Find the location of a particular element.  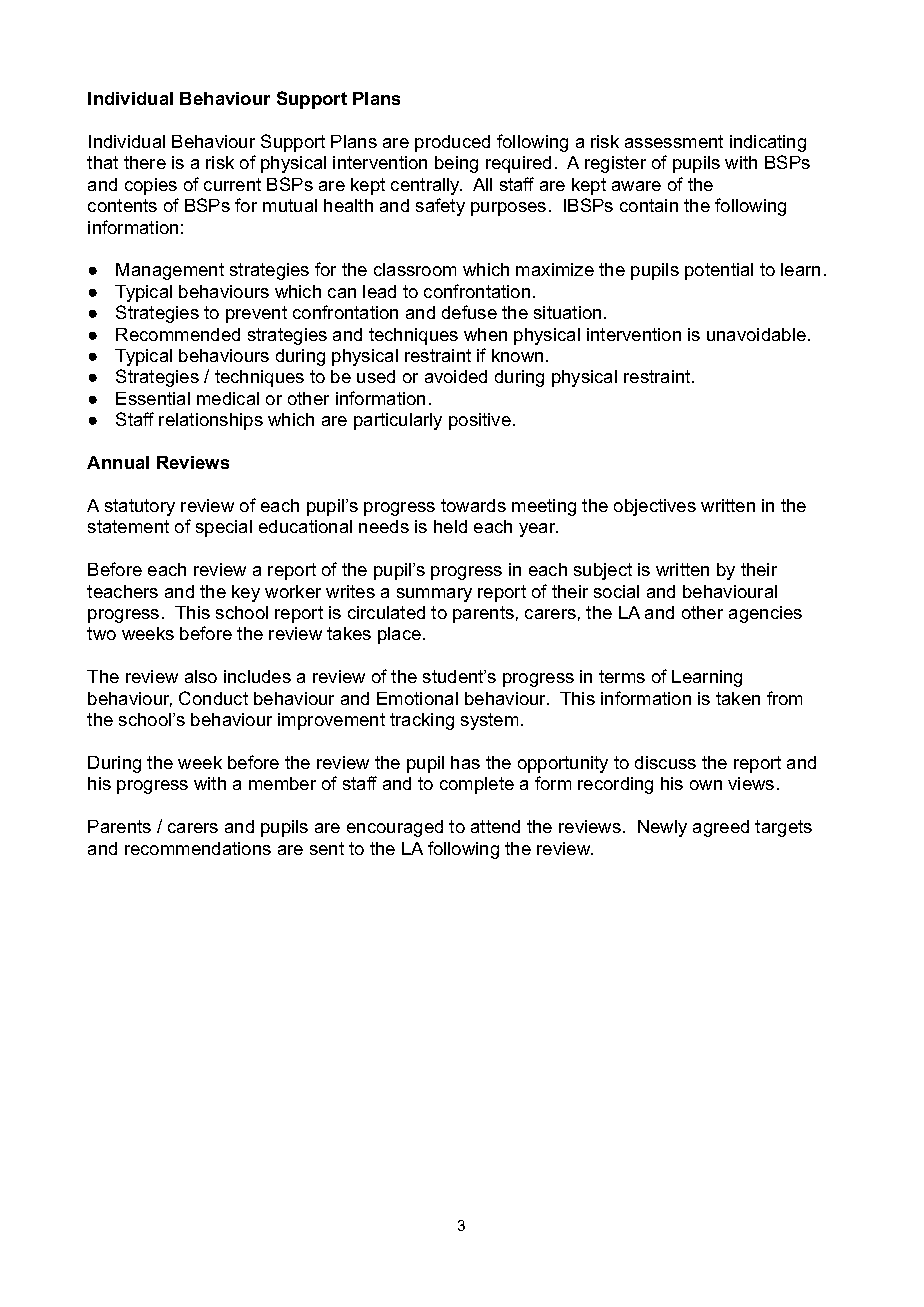

recommendations is located at coordinates (198, 848).
